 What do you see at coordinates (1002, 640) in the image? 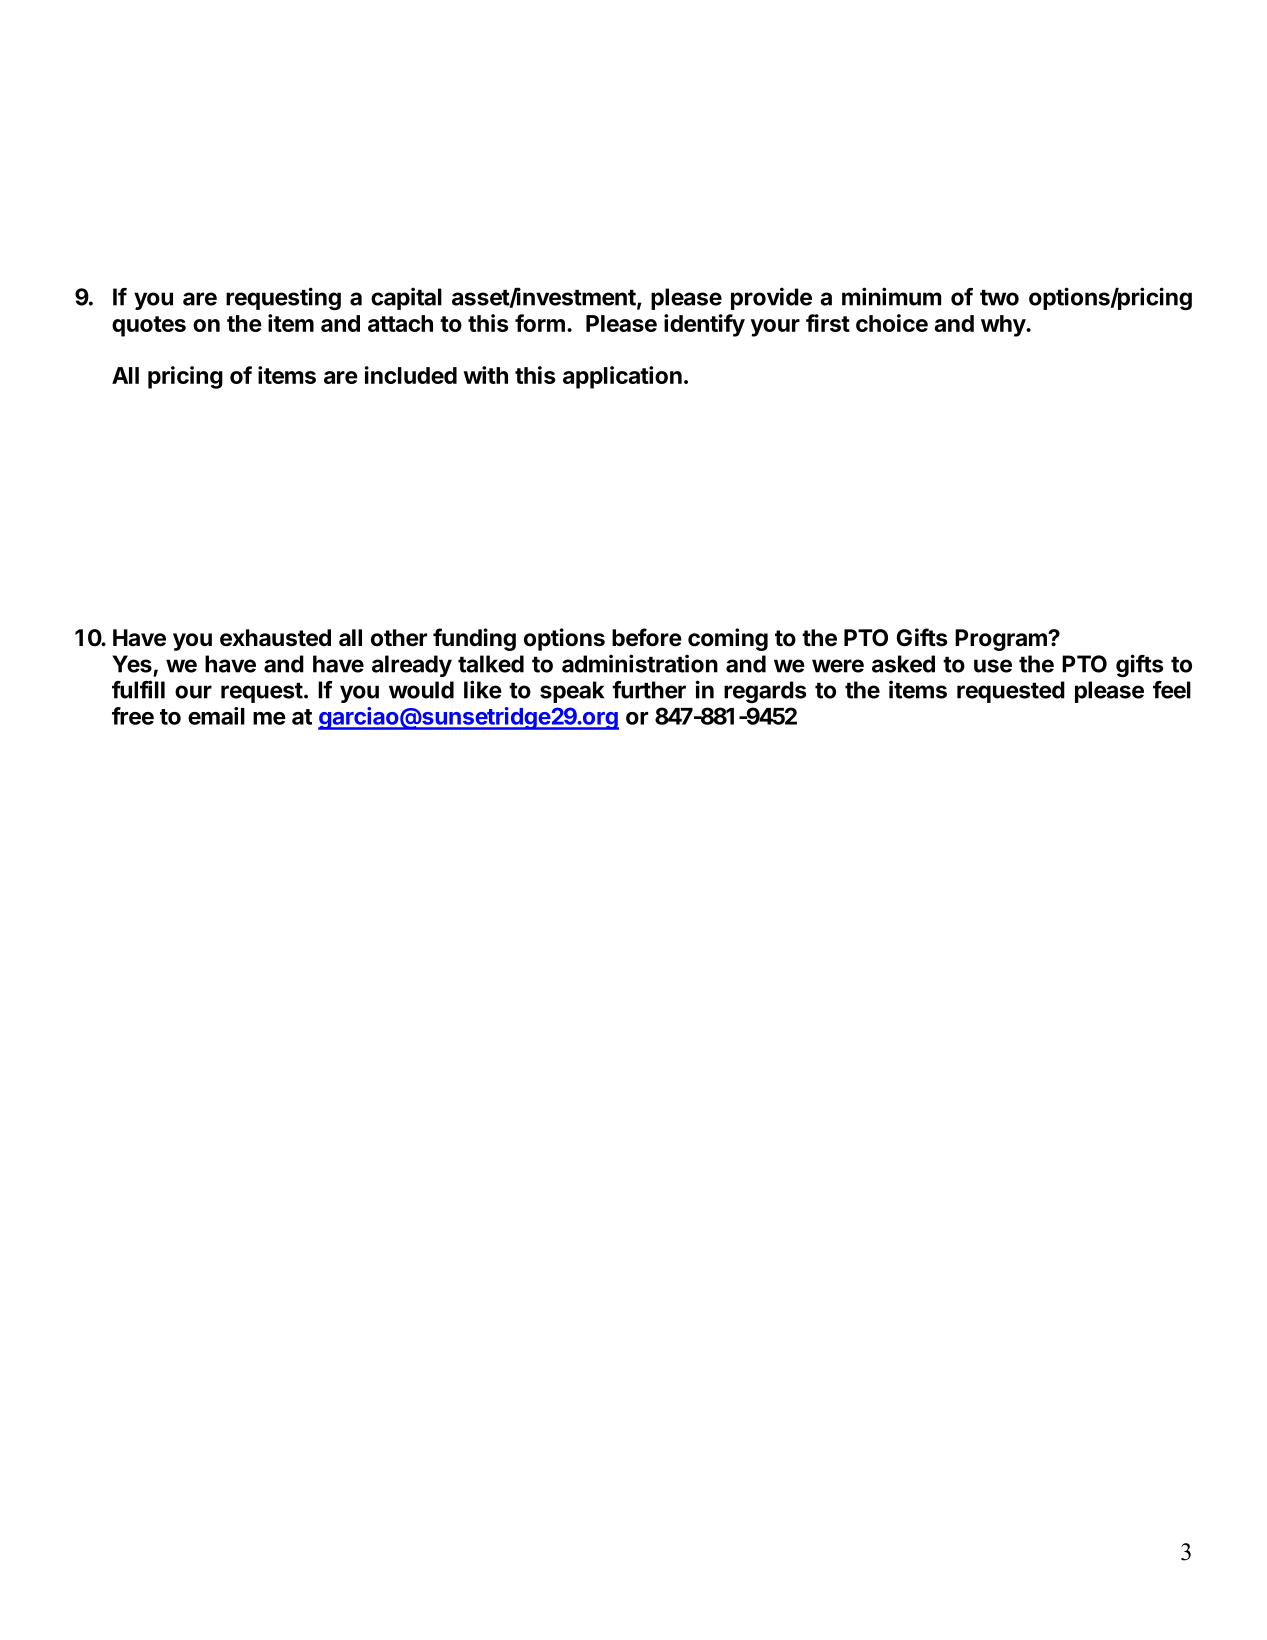
I see `Program` at bounding box center [1002, 640].
